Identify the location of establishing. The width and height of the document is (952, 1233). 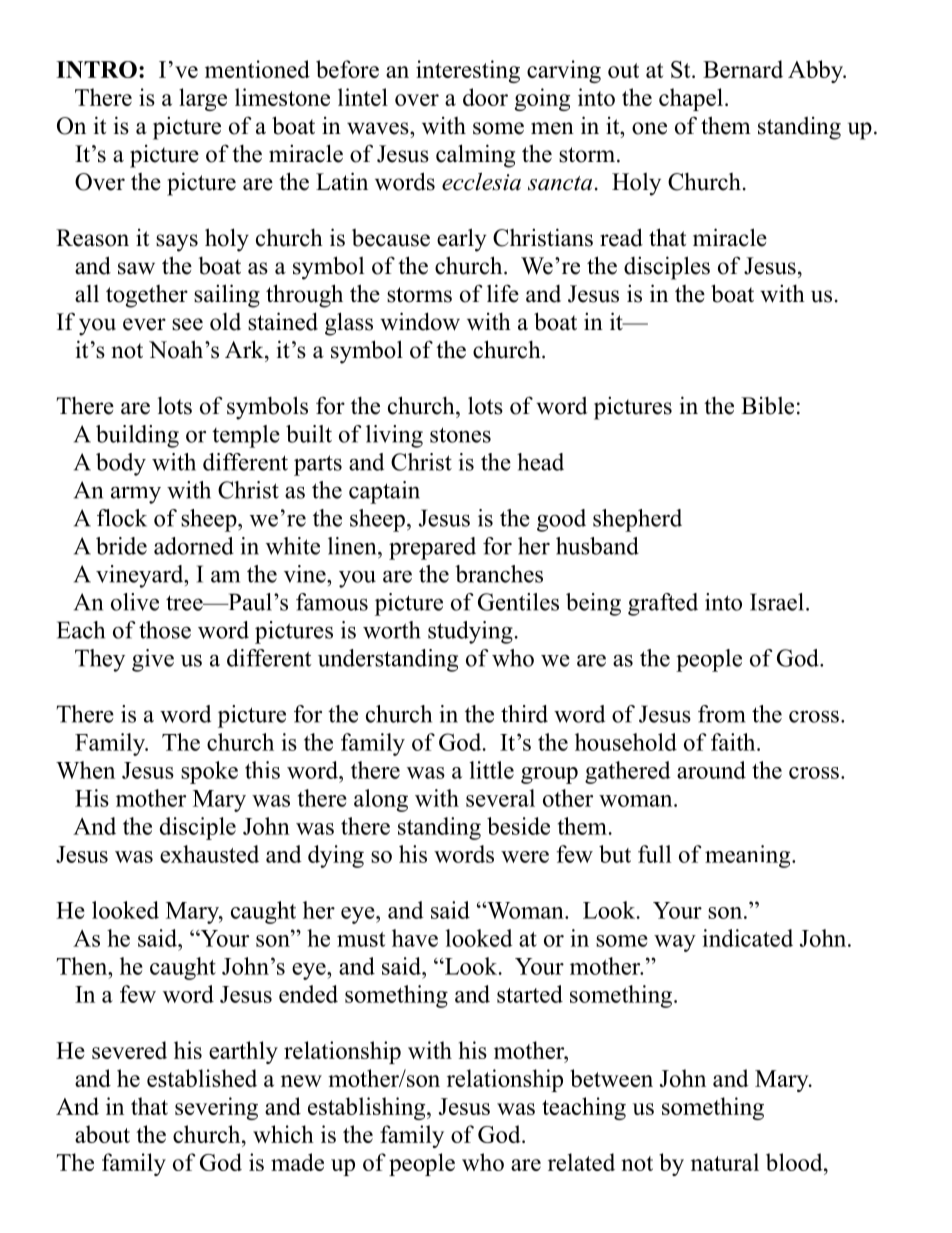
(368, 1108).
